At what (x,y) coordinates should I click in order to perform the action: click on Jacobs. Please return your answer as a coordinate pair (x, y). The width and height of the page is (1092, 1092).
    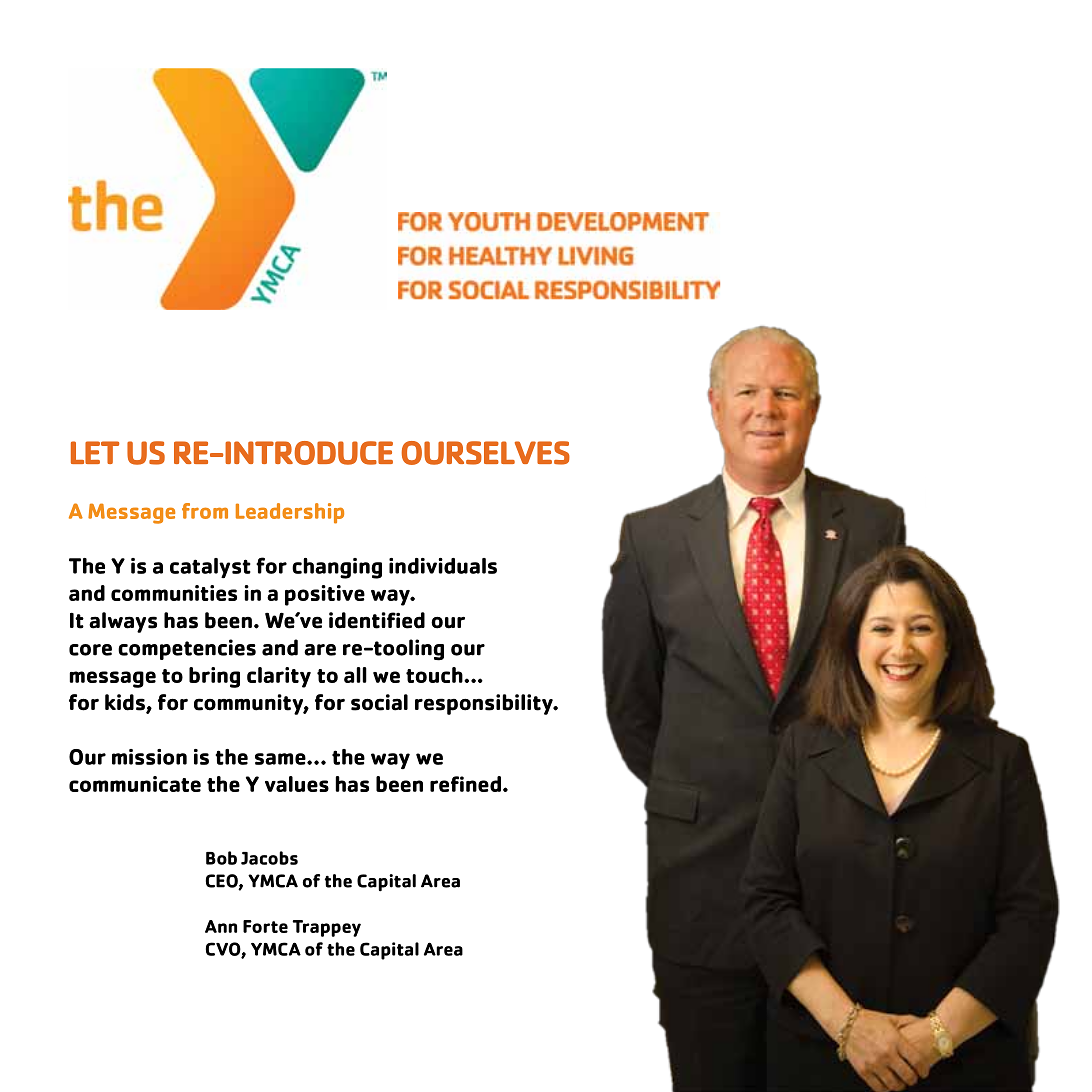
    Looking at the image, I should click on (269, 858).
